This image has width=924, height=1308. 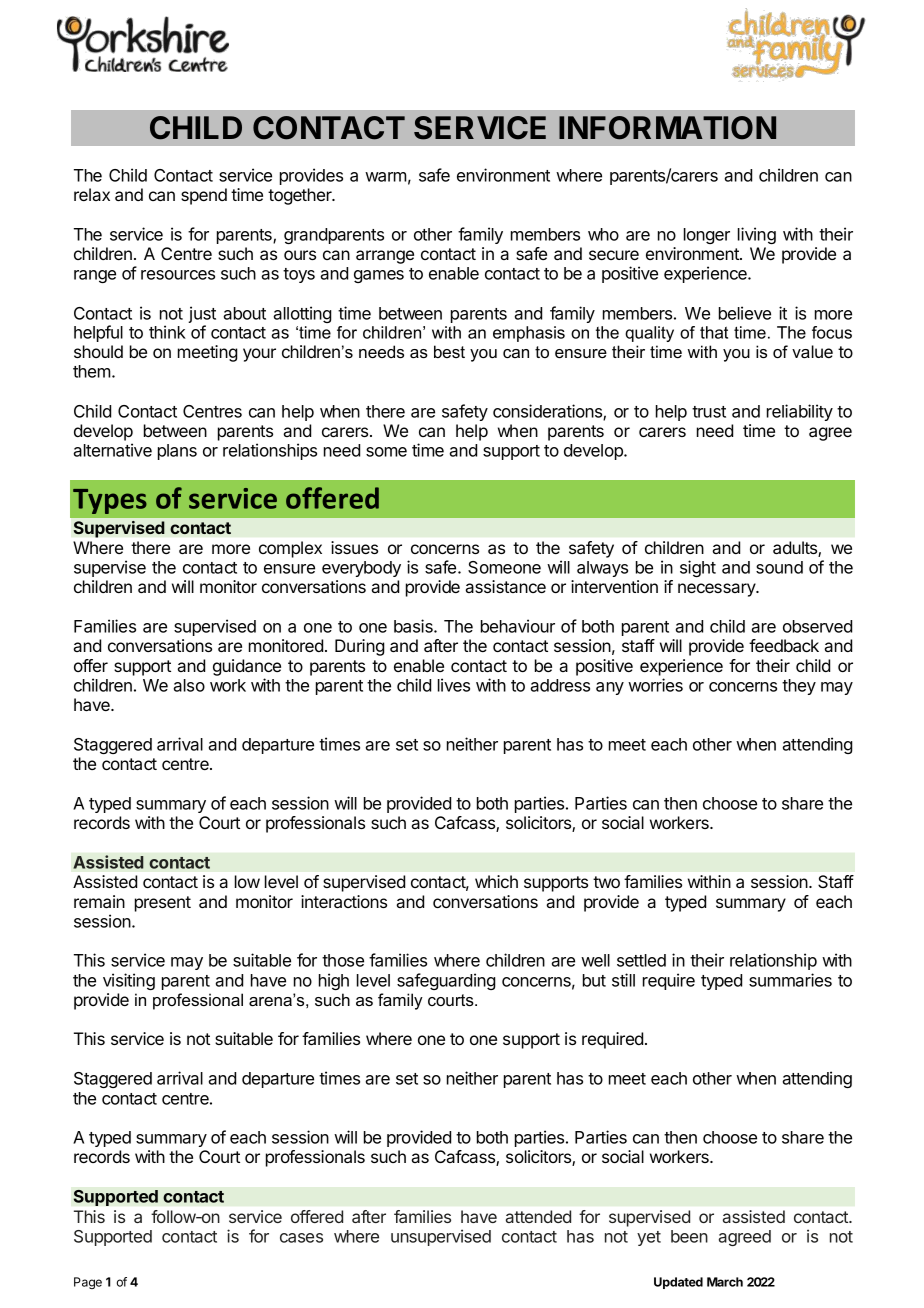 What do you see at coordinates (449, 351) in the image?
I see `best` at bounding box center [449, 351].
